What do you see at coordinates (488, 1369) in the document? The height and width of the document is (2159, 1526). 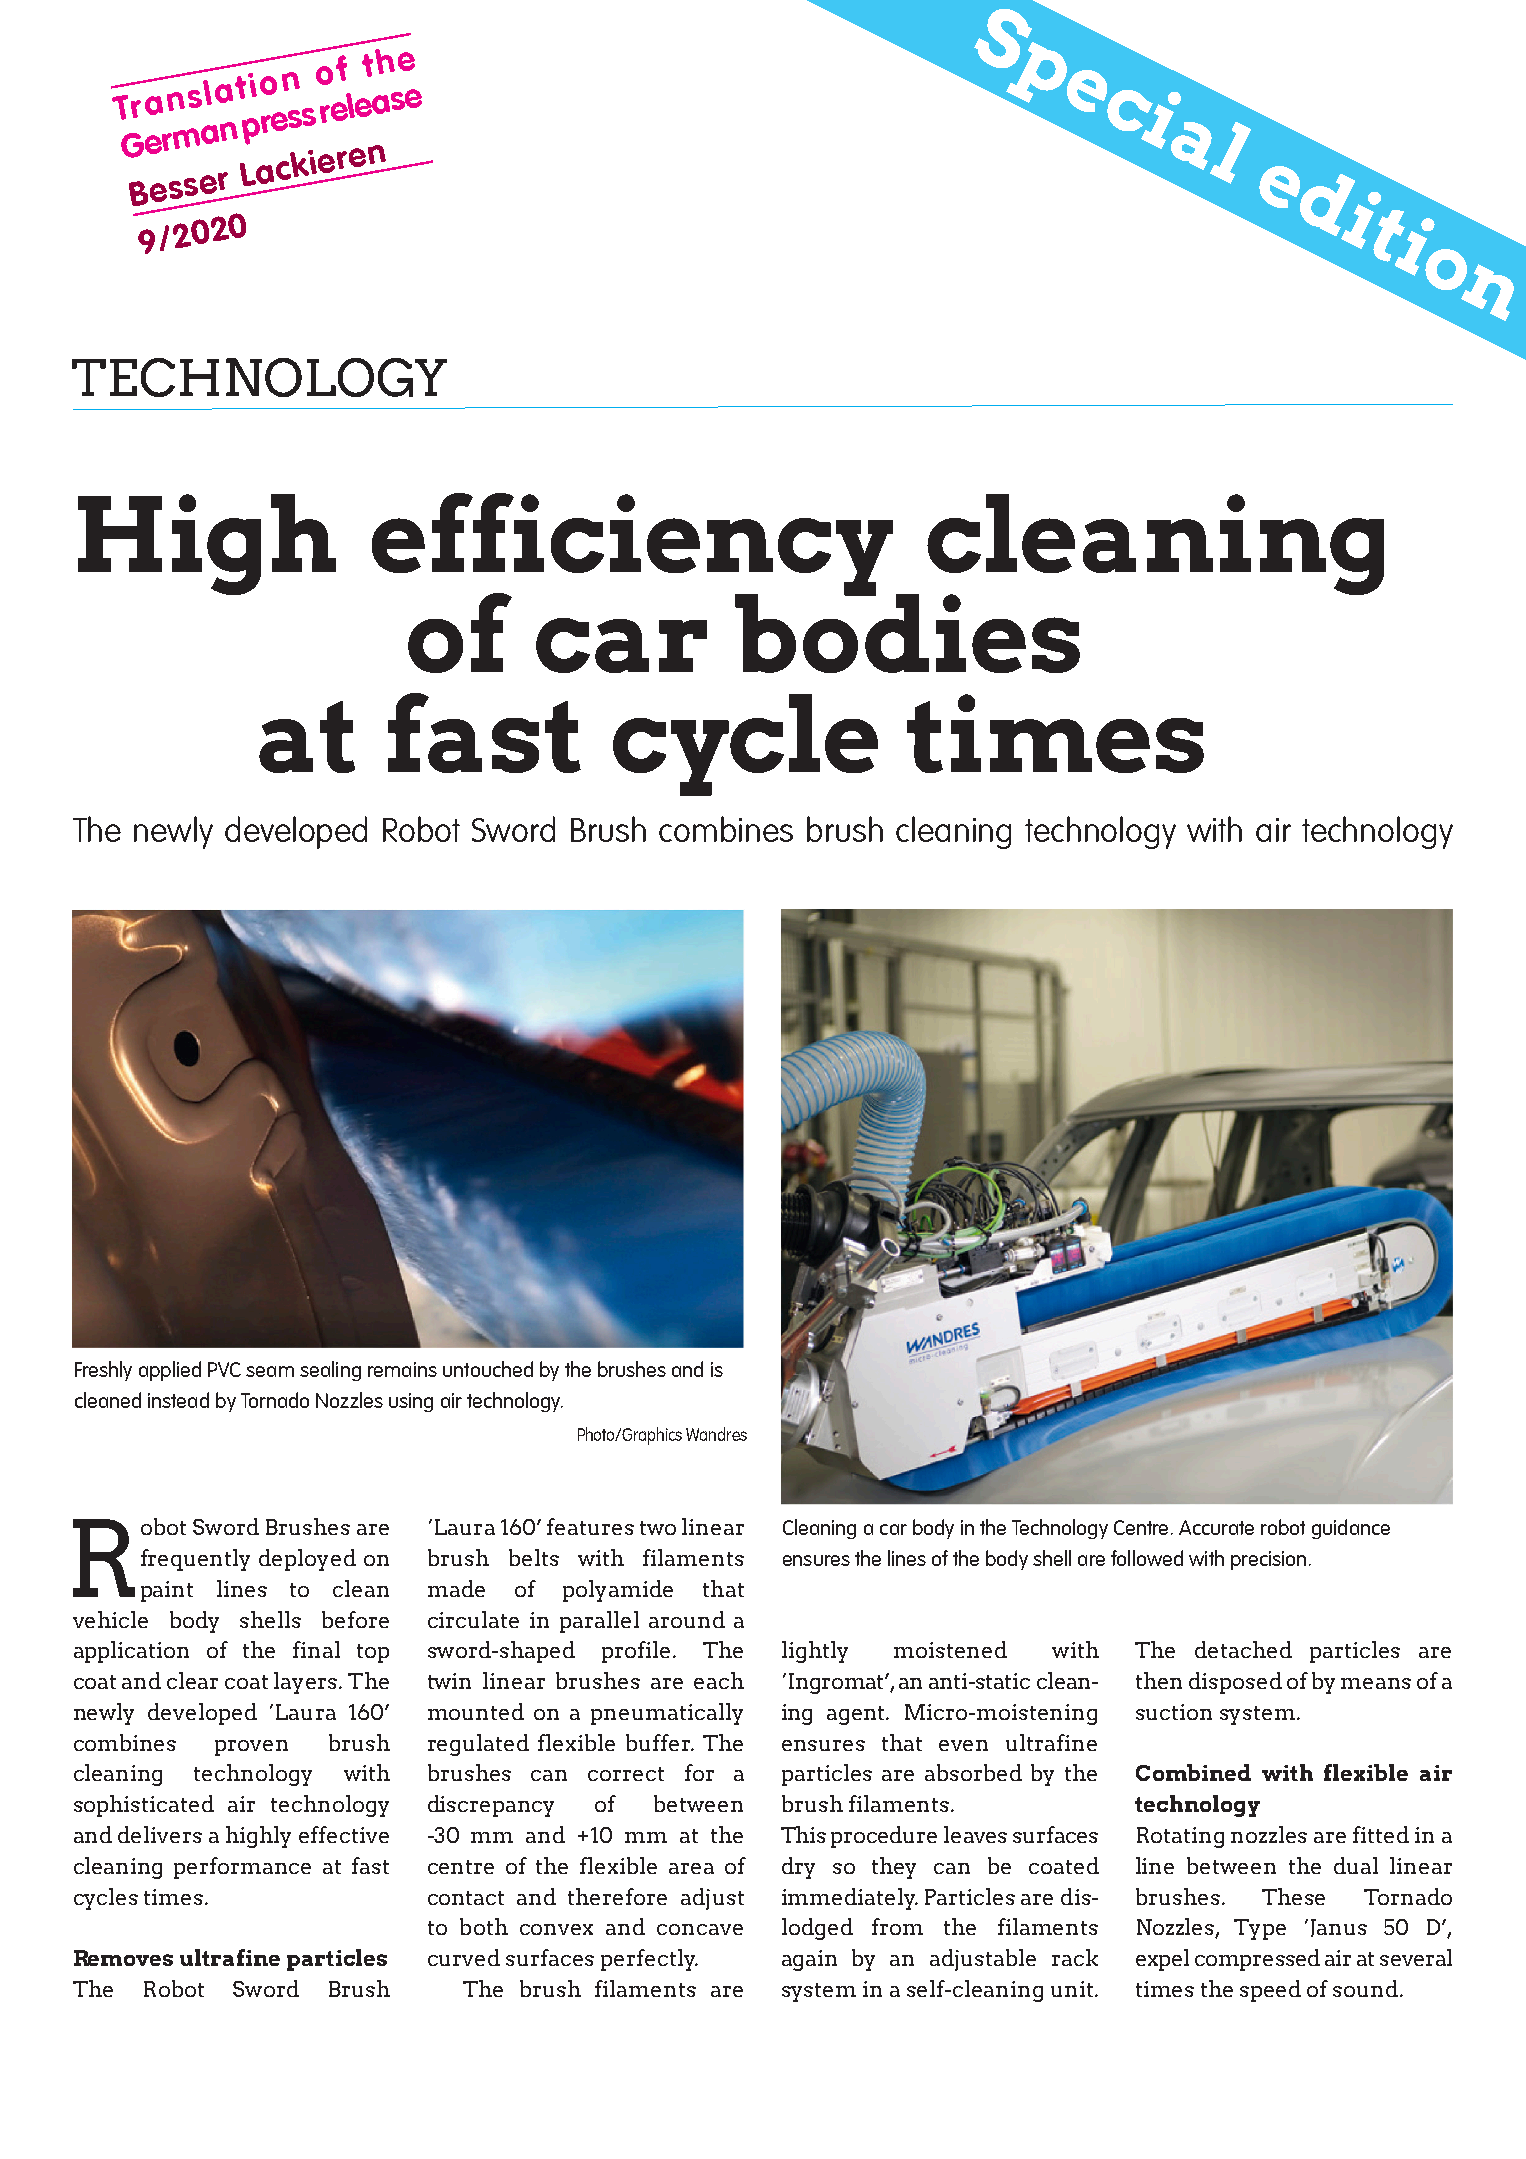 I see `untouched` at bounding box center [488, 1369].
